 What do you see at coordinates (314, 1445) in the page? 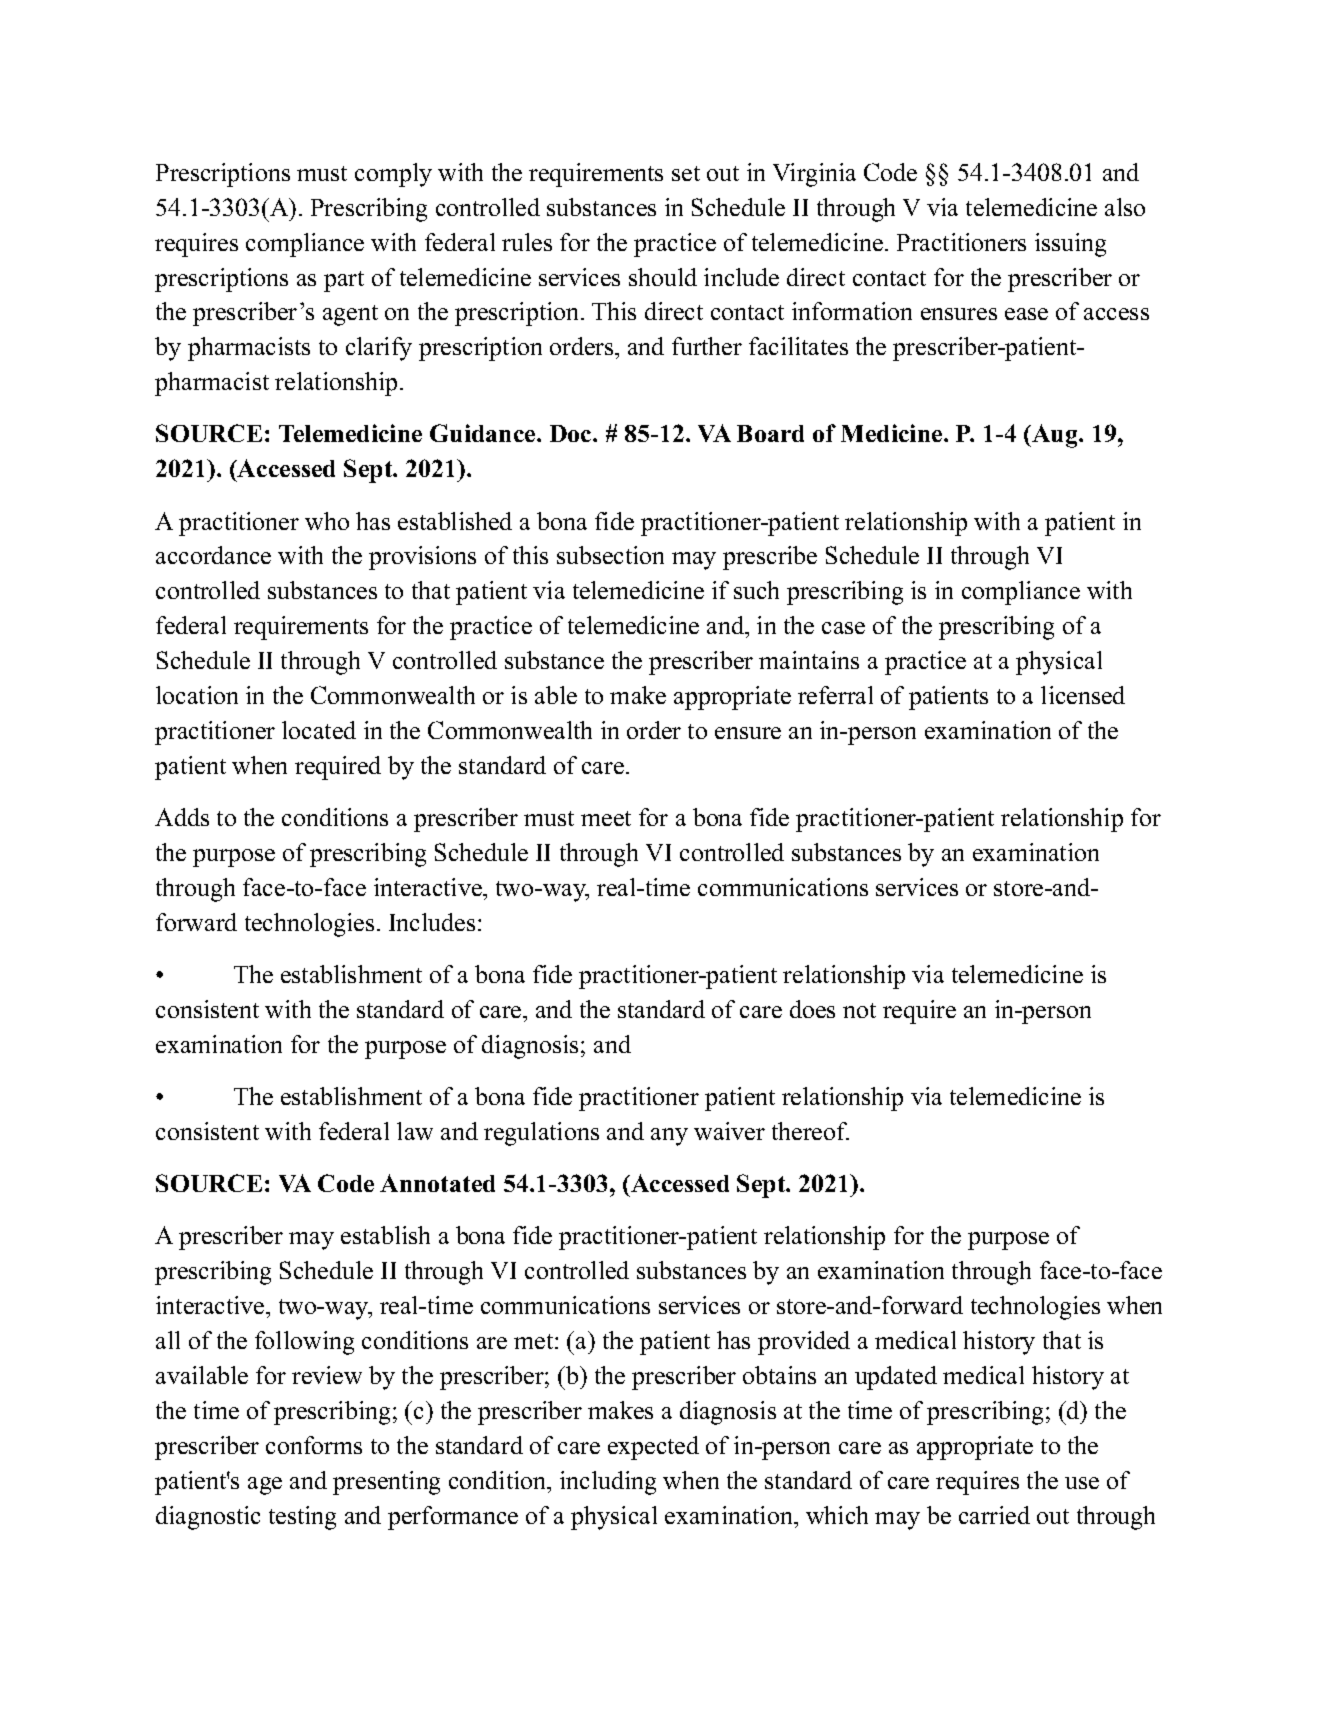
I see `conforms` at bounding box center [314, 1445].
